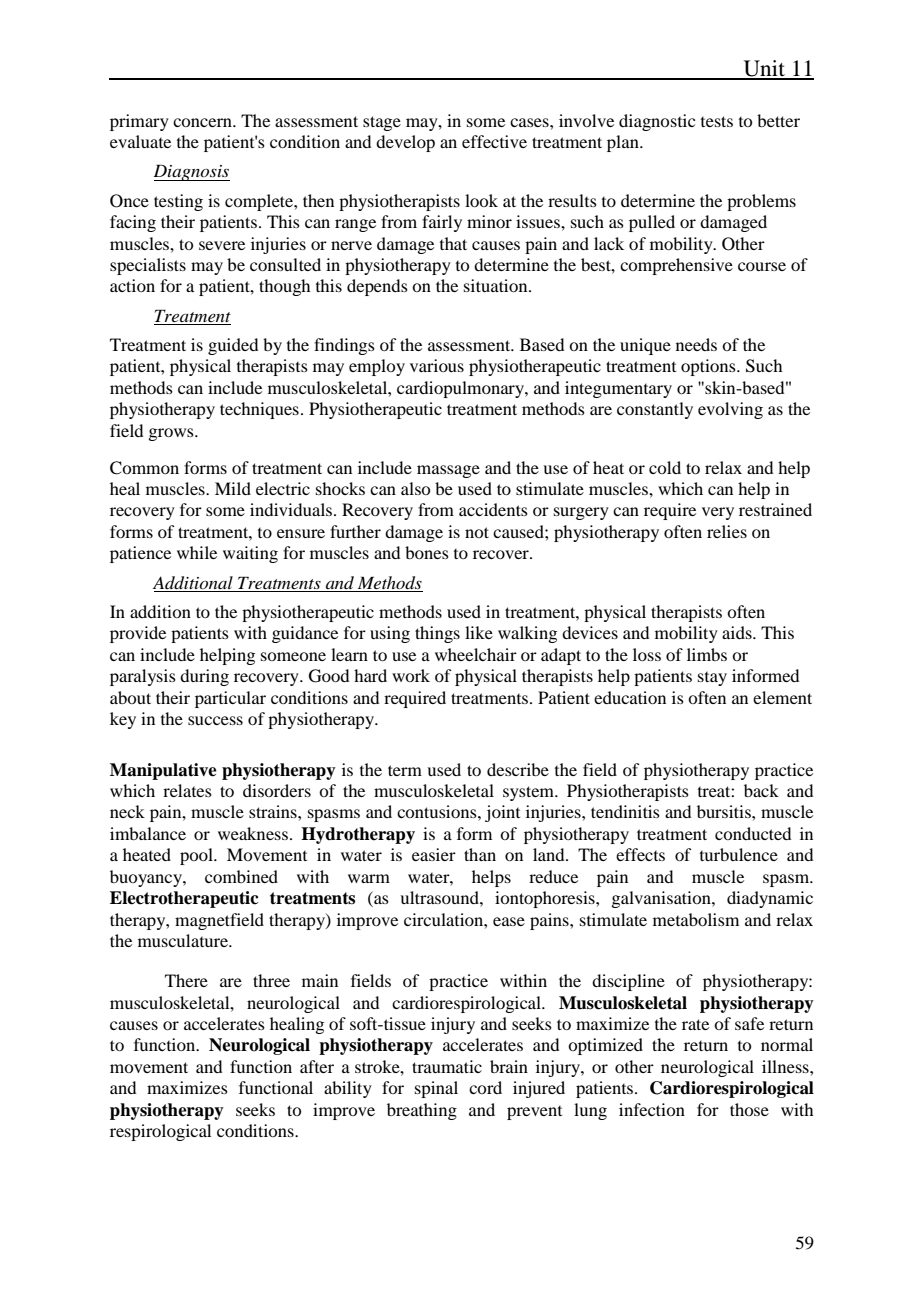  Describe the element at coordinates (317, 1066) in the document. I see `after` at that location.
